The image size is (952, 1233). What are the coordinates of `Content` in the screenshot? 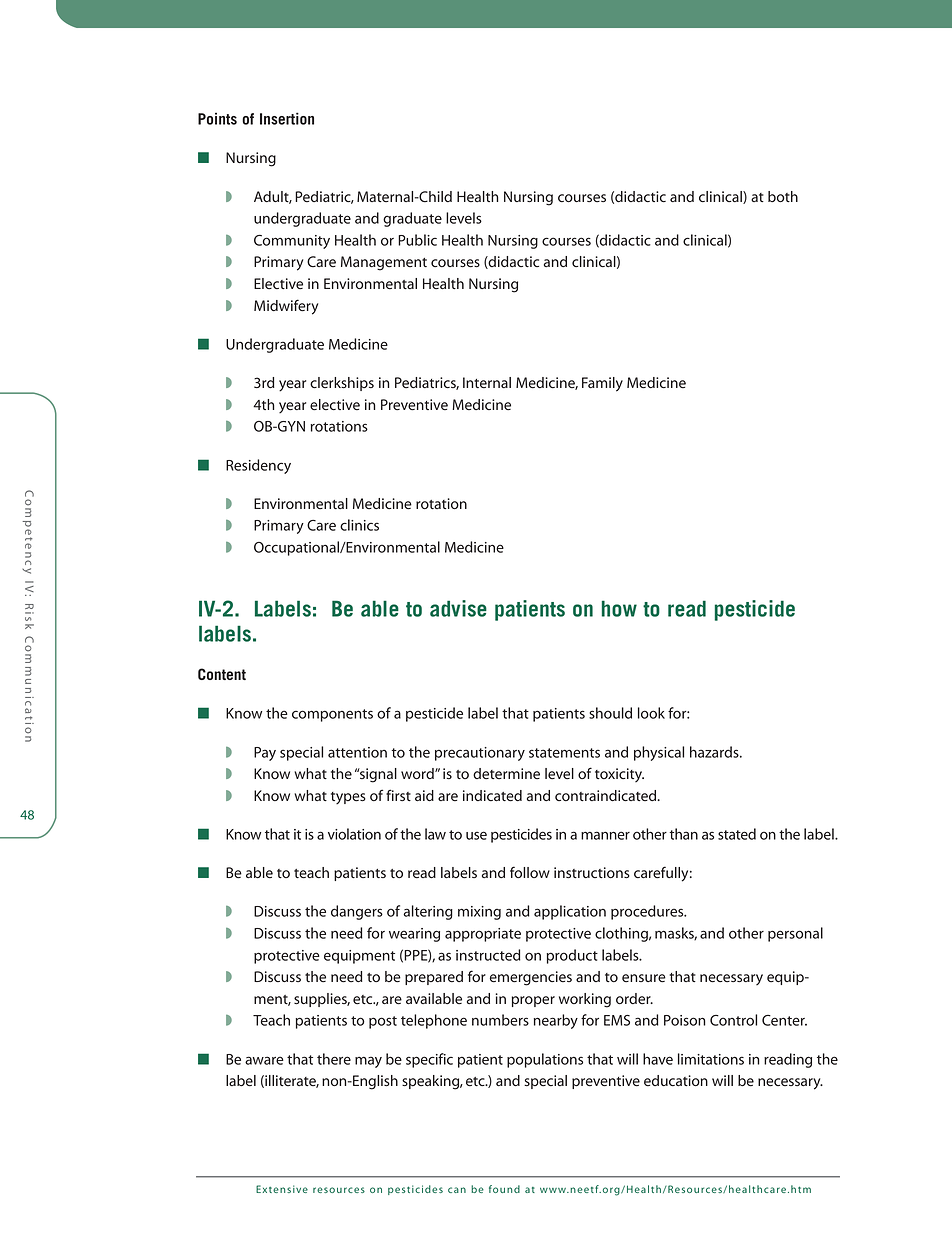 It's located at (222, 674).
